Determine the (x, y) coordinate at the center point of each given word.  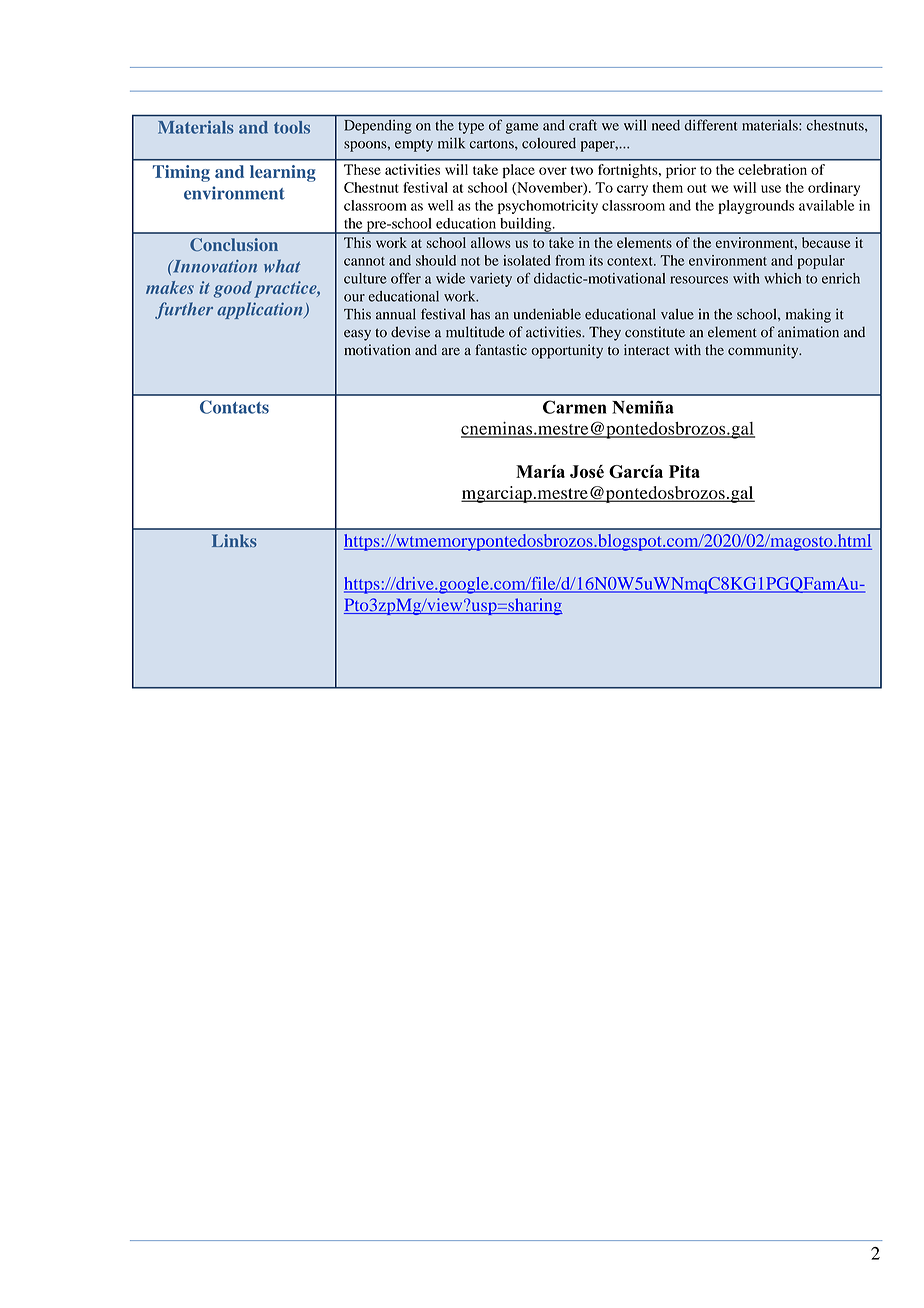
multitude (475, 332)
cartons (493, 144)
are (451, 351)
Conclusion (234, 245)
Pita (684, 471)
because (826, 242)
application (261, 310)
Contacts (234, 407)
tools (292, 127)
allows (491, 242)
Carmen (575, 407)
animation (808, 332)
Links (234, 541)
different (711, 125)
